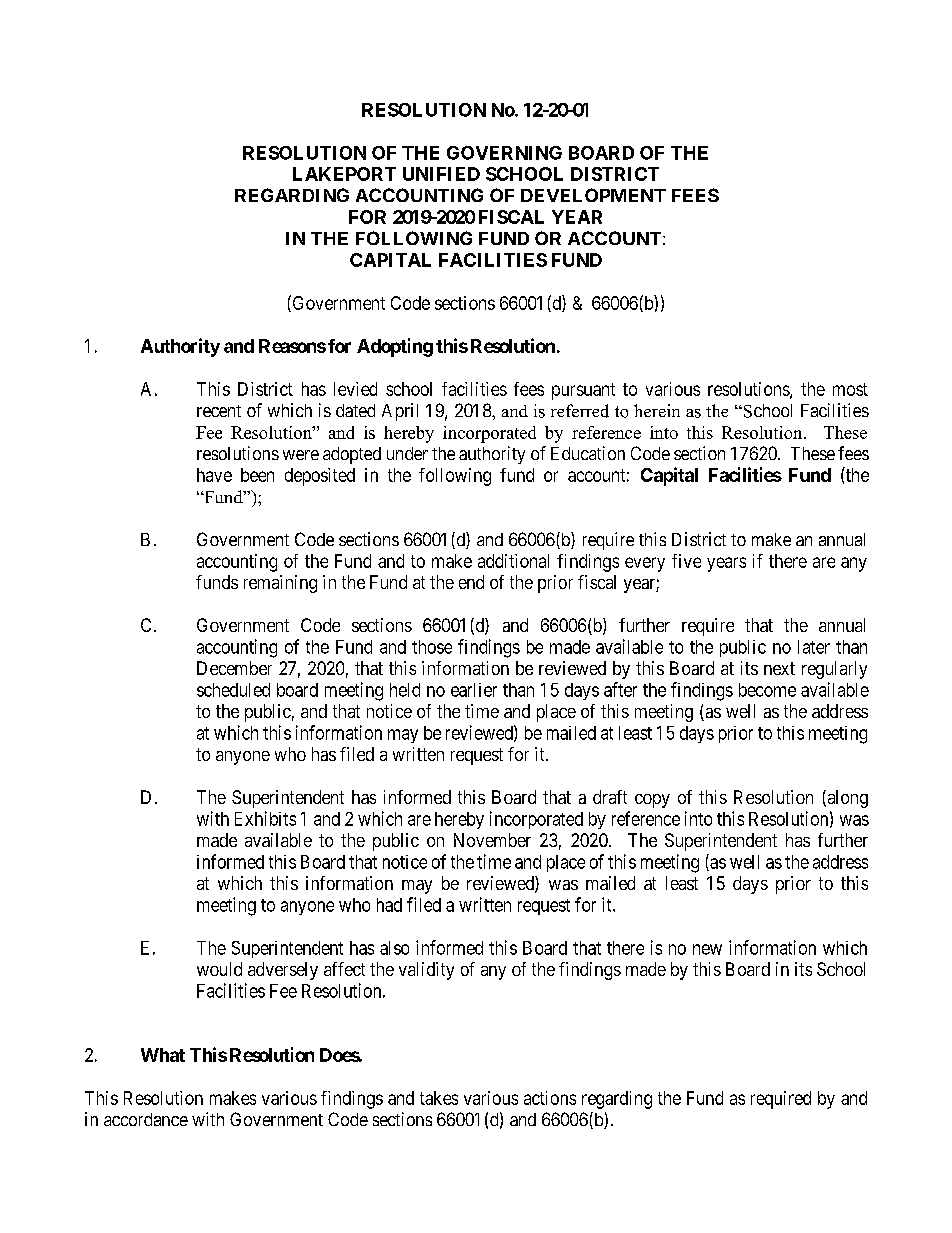  Describe the element at coordinates (504, 153) in the document. I see `GOVERNING` at that location.
